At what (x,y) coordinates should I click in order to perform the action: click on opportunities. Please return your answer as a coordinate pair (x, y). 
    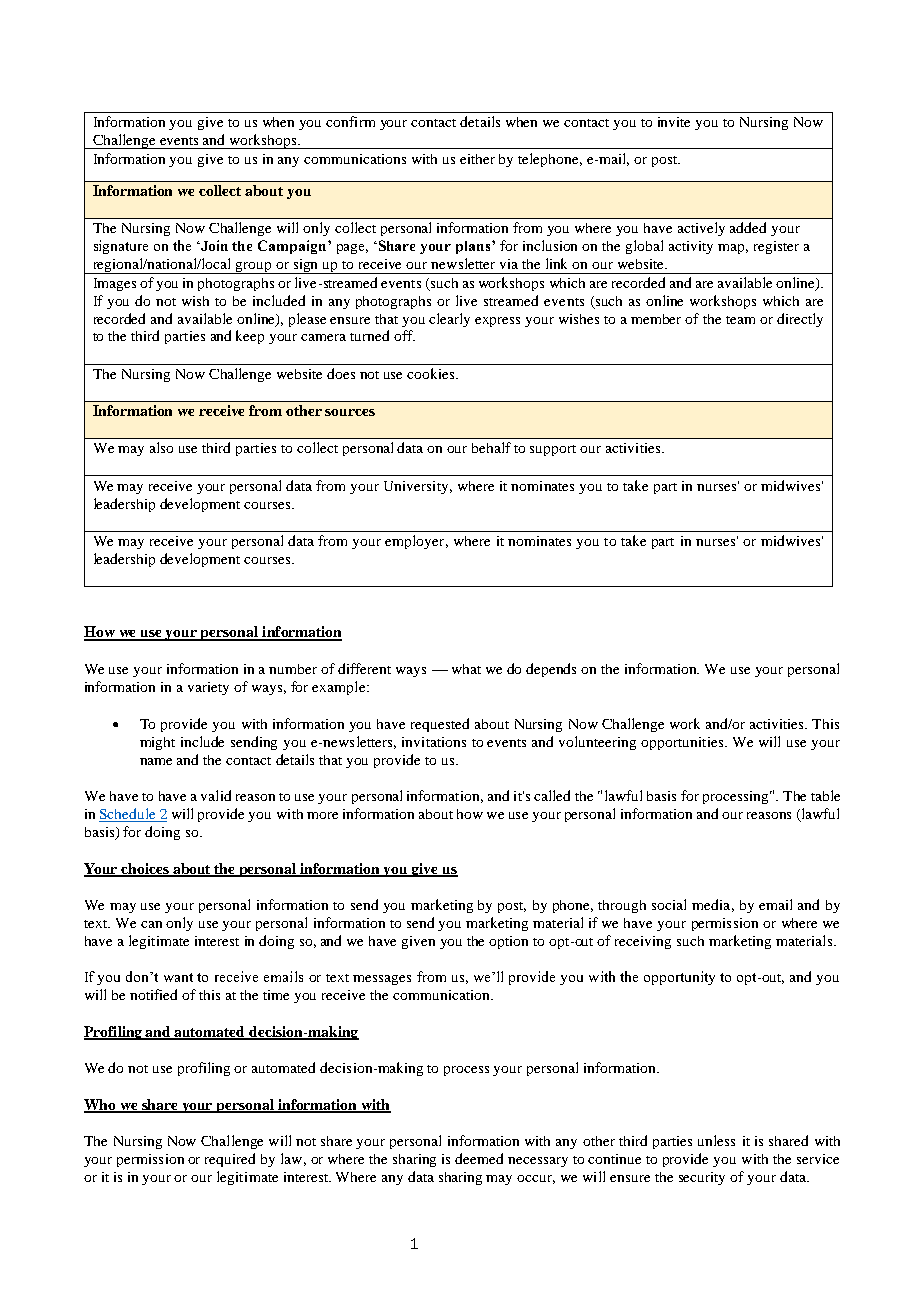
    Looking at the image, I should click on (683, 743).
